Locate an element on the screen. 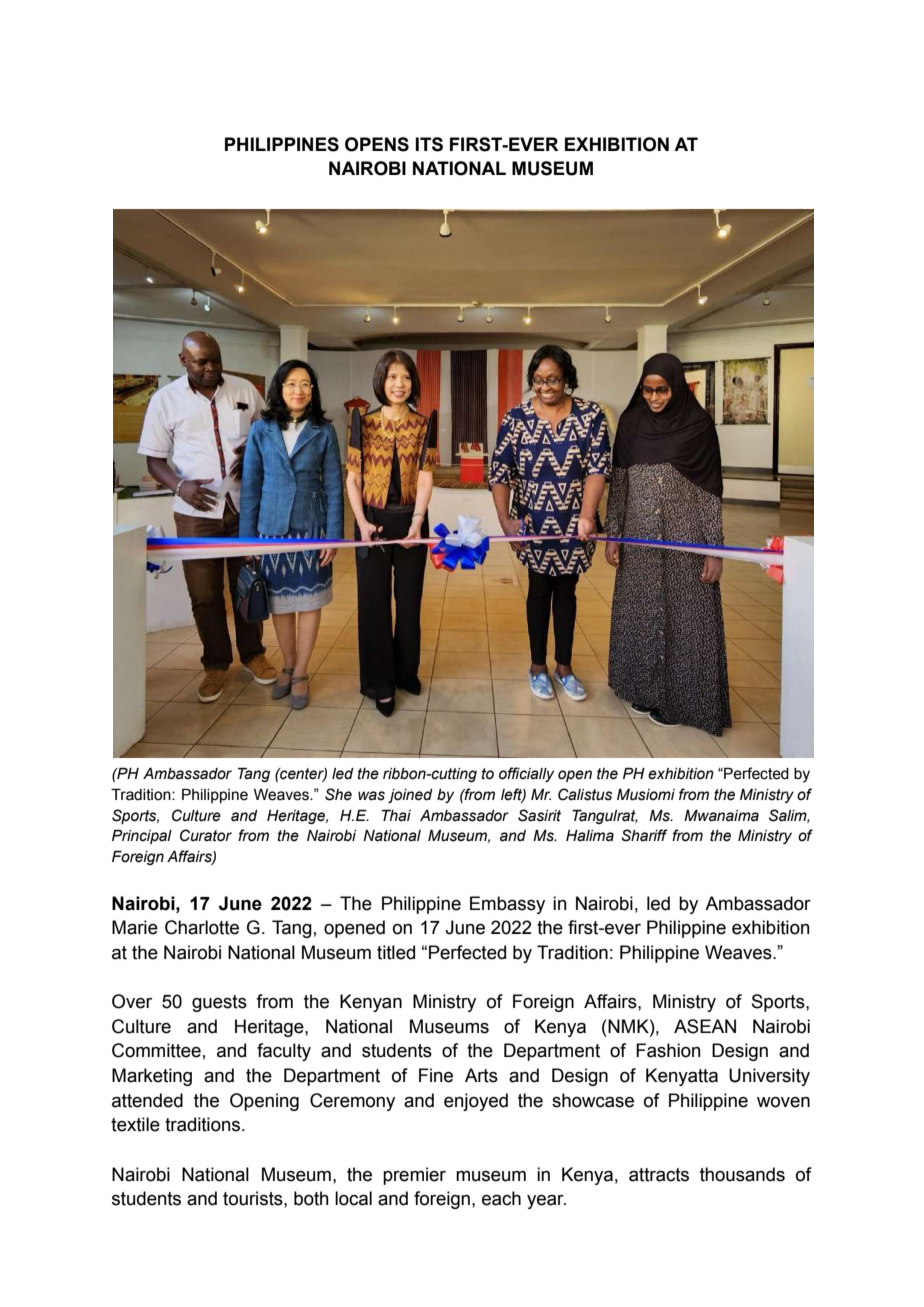  joined is located at coordinates (410, 796).
